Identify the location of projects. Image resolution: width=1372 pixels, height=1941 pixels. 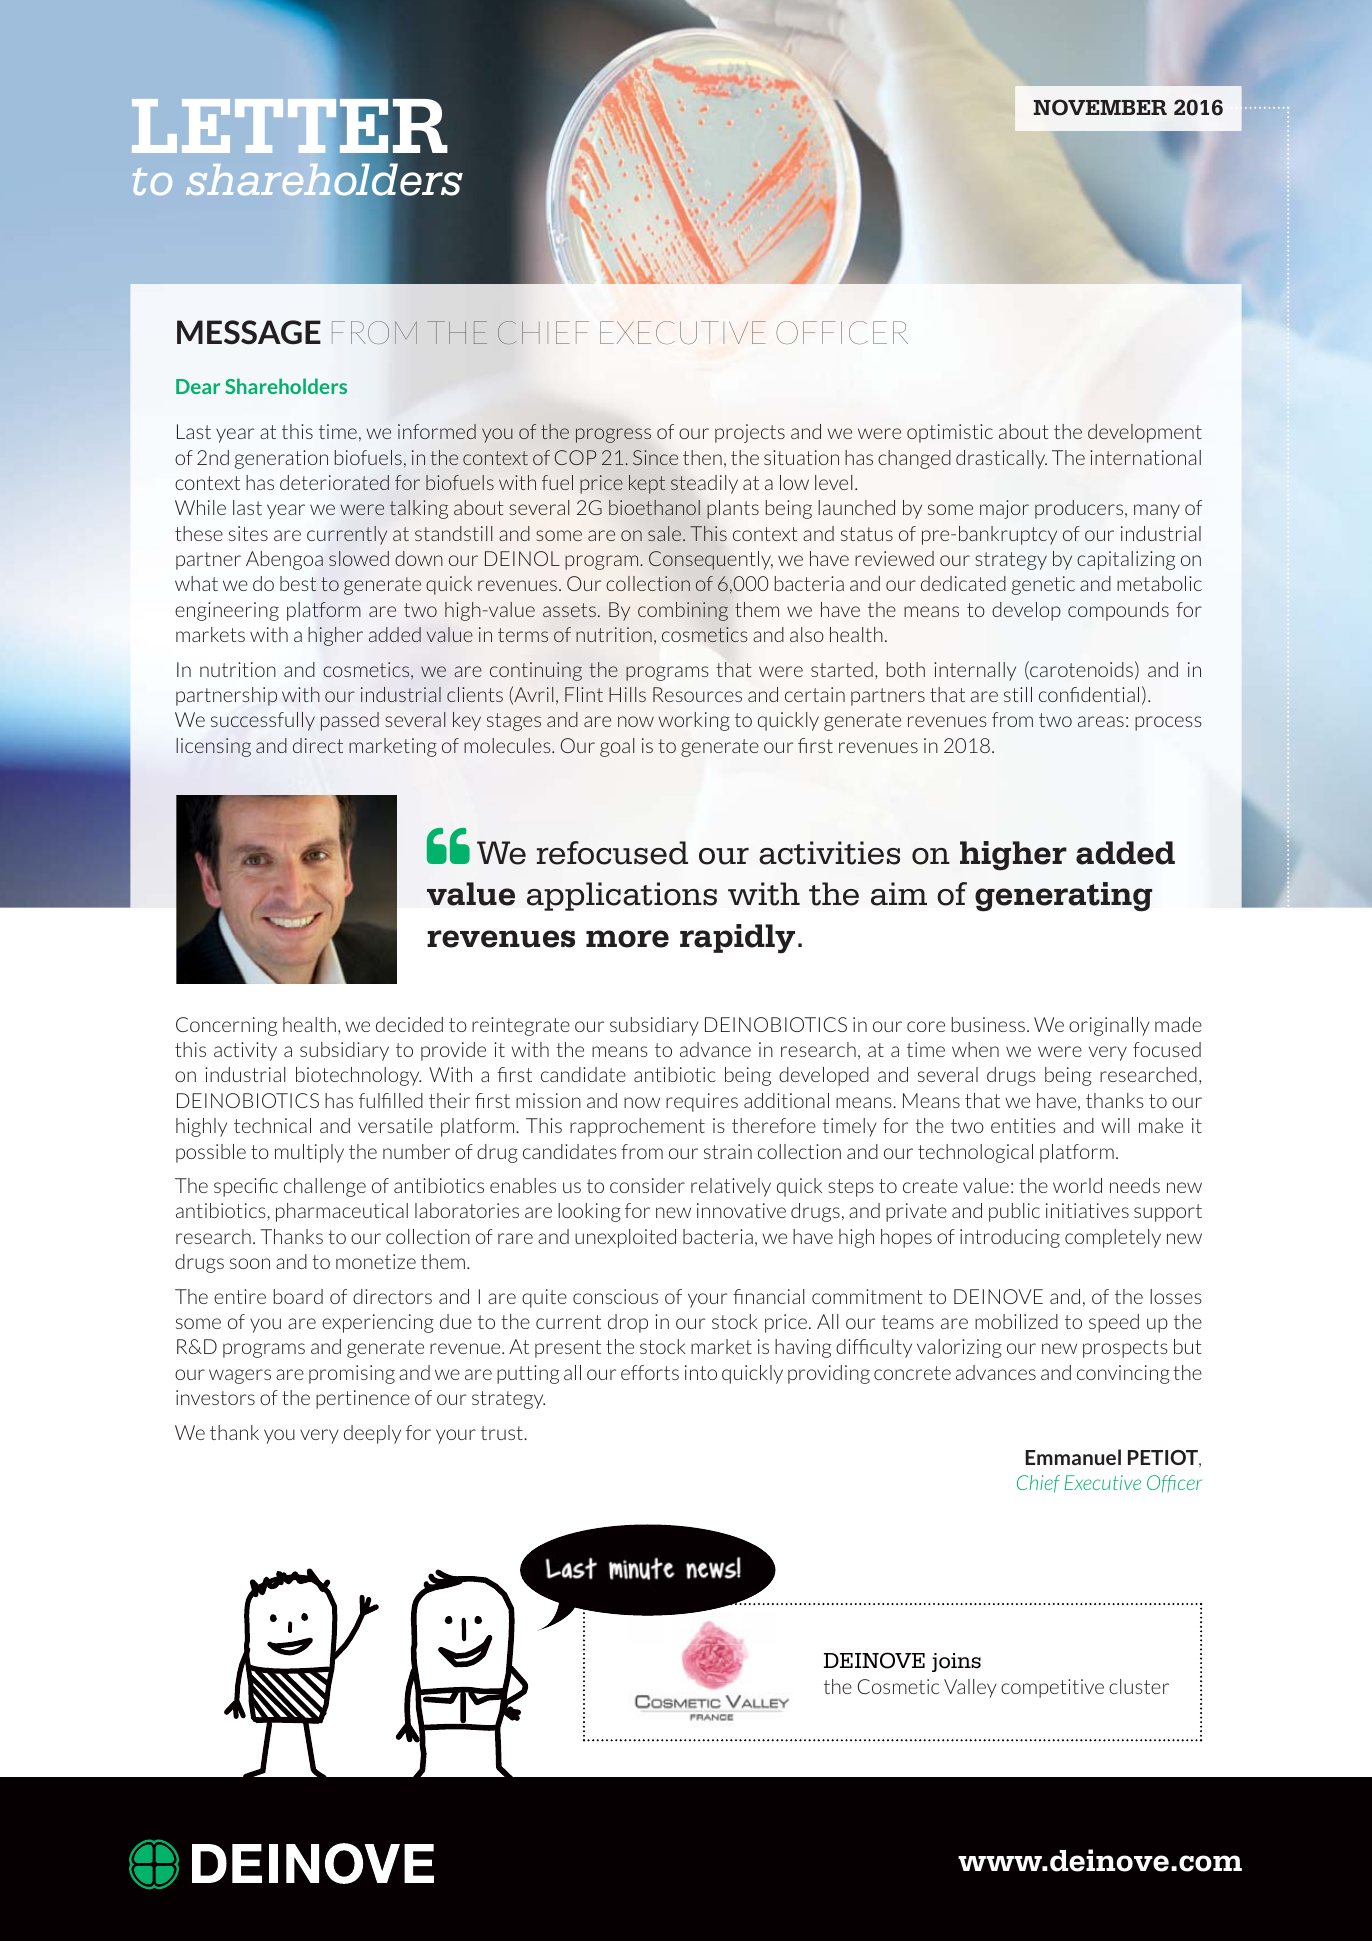
(750, 433).
